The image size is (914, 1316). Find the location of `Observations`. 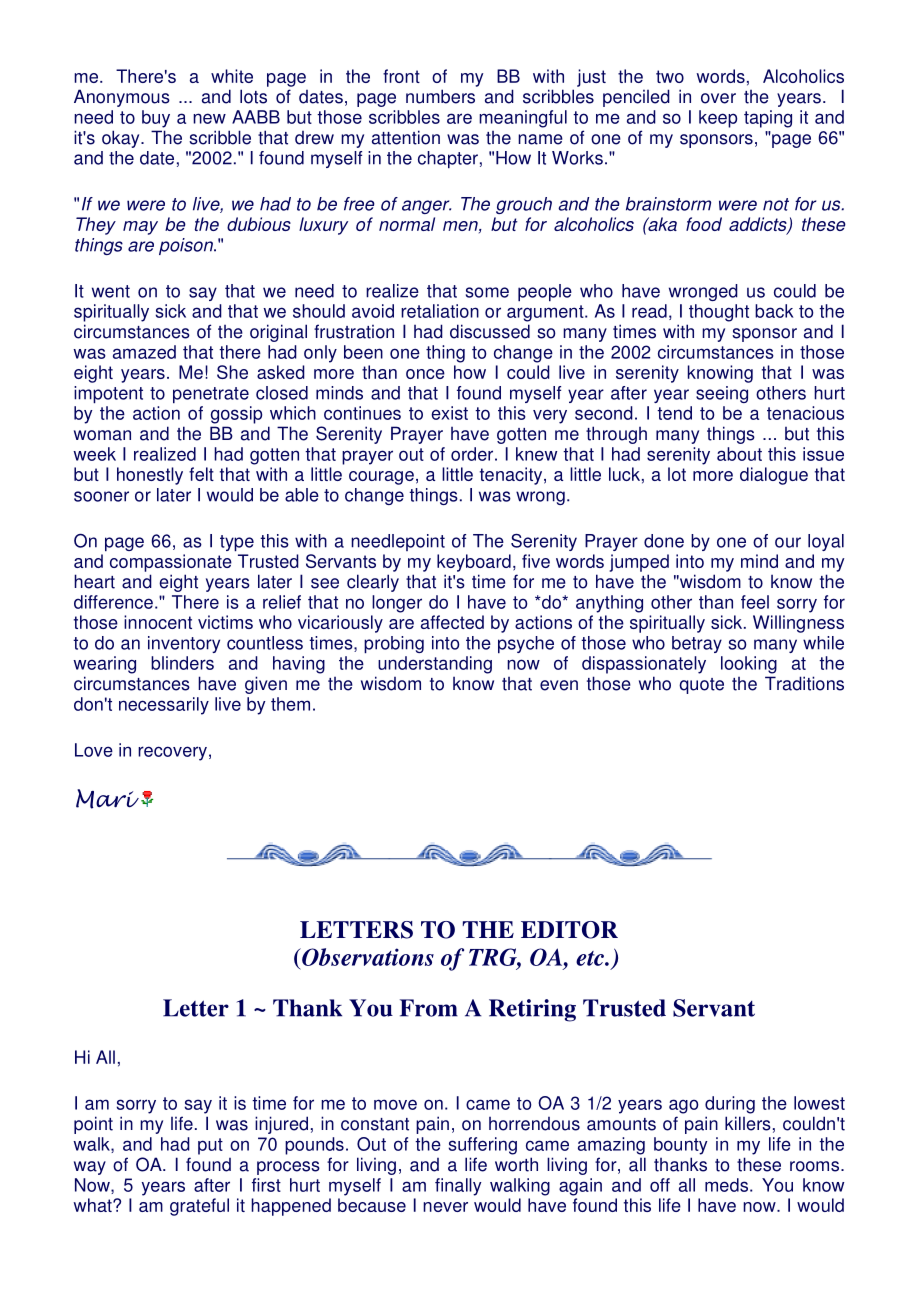

Observations is located at coordinates (367, 957).
